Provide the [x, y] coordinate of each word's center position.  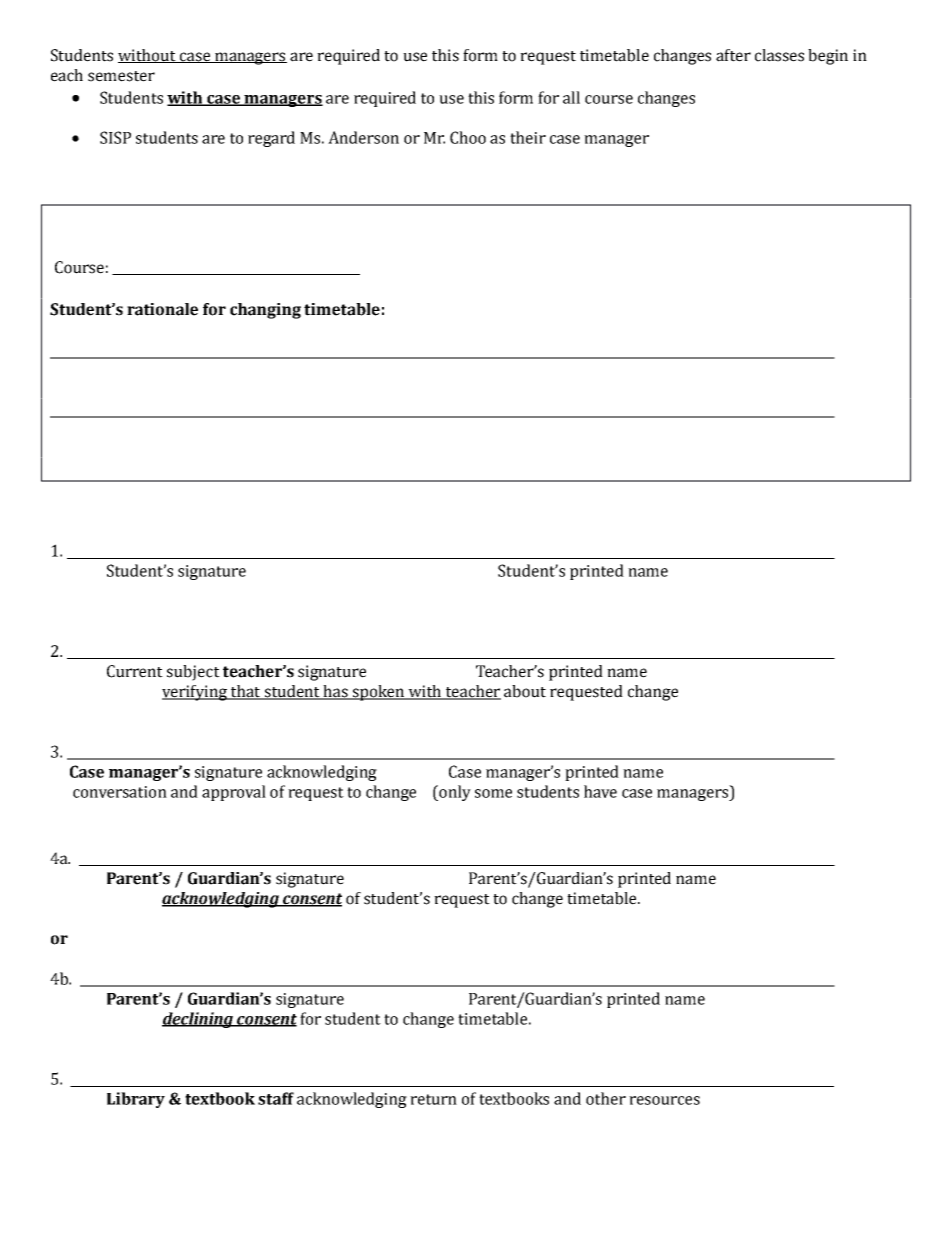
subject [193, 673]
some [493, 793]
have [600, 791]
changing [265, 311]
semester [121, 76]
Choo [468, 137]
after [733, 55]
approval [234, 793]
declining [199, 1020]
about [525, 691]
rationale [162, 309]
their [528, 137]
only [454, 793]
